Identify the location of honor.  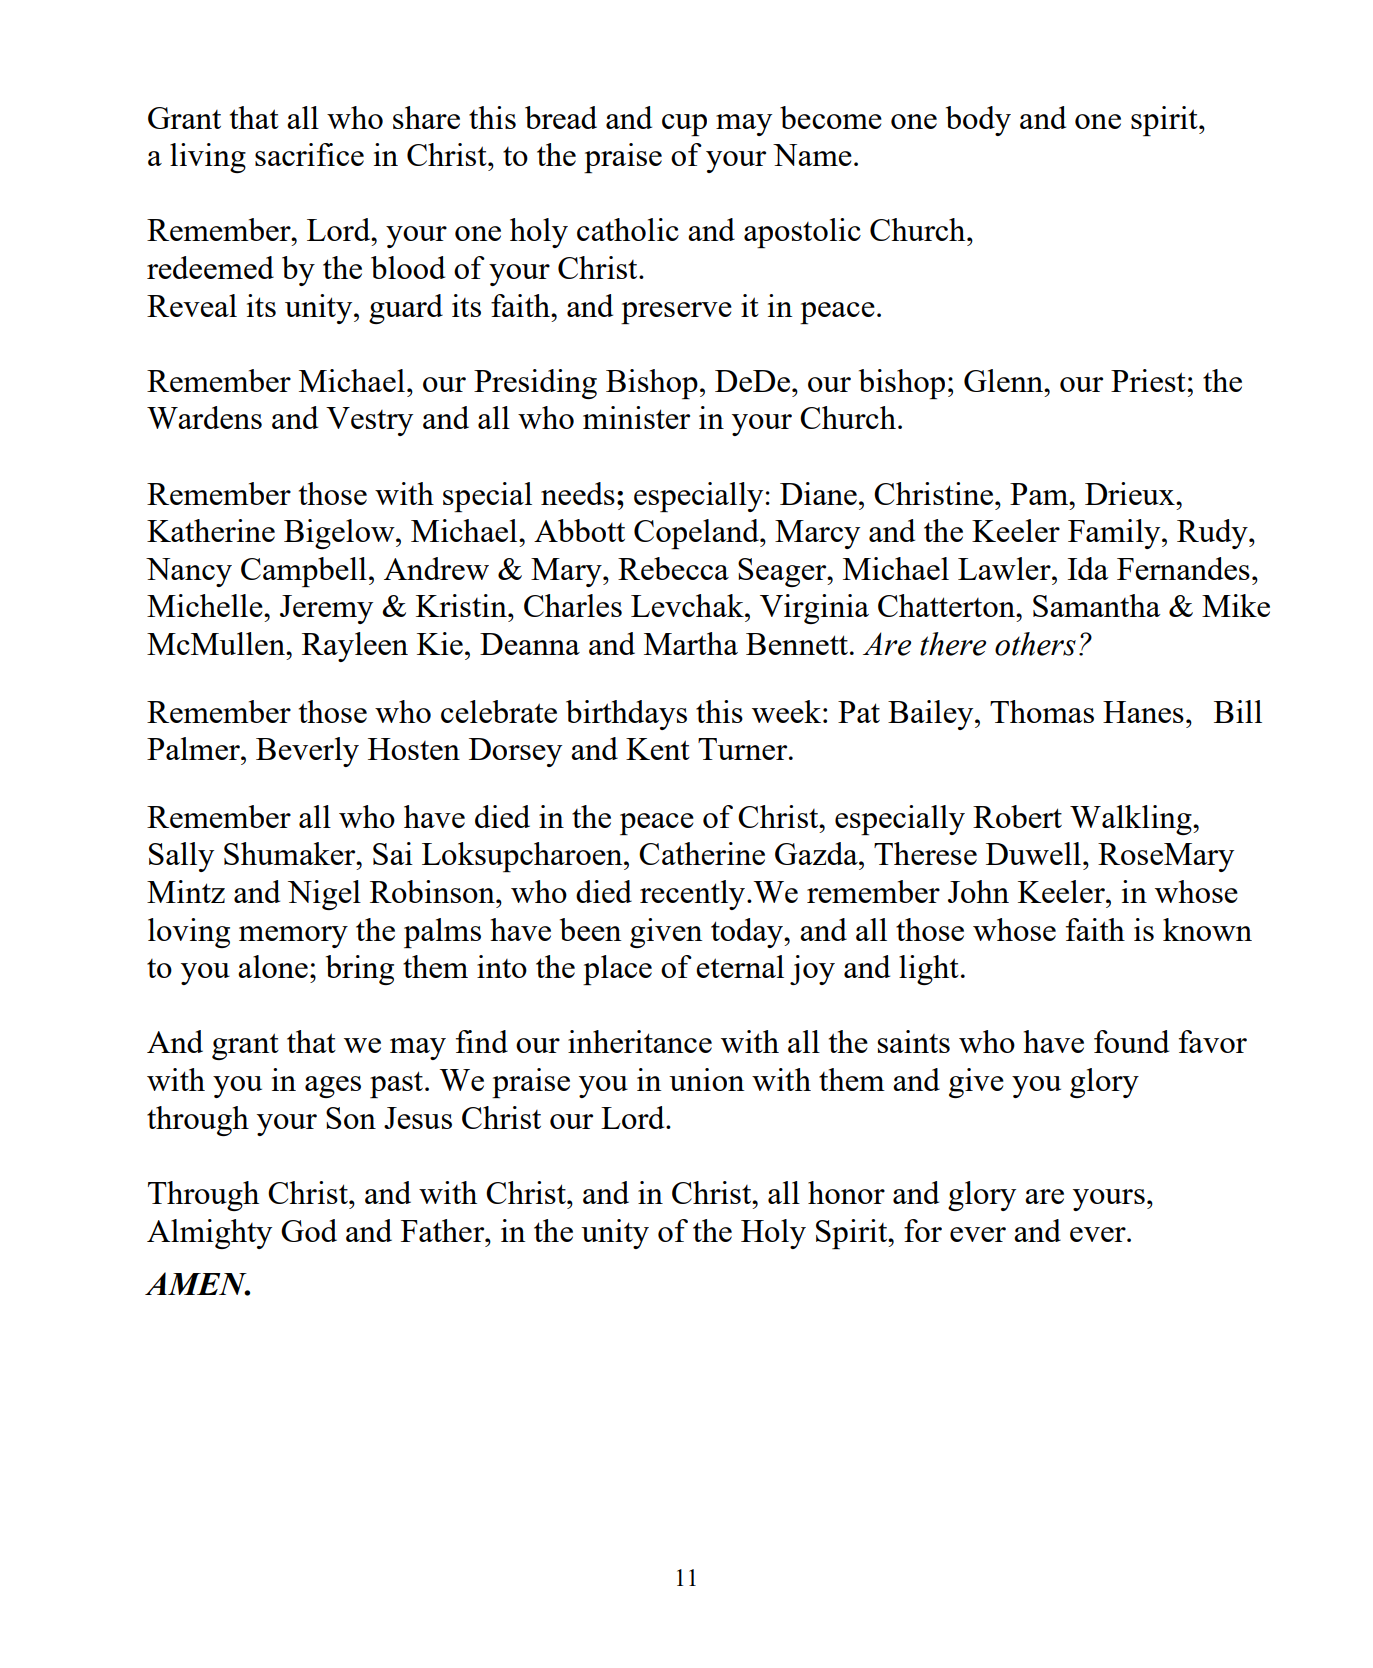
(846, 1192).
